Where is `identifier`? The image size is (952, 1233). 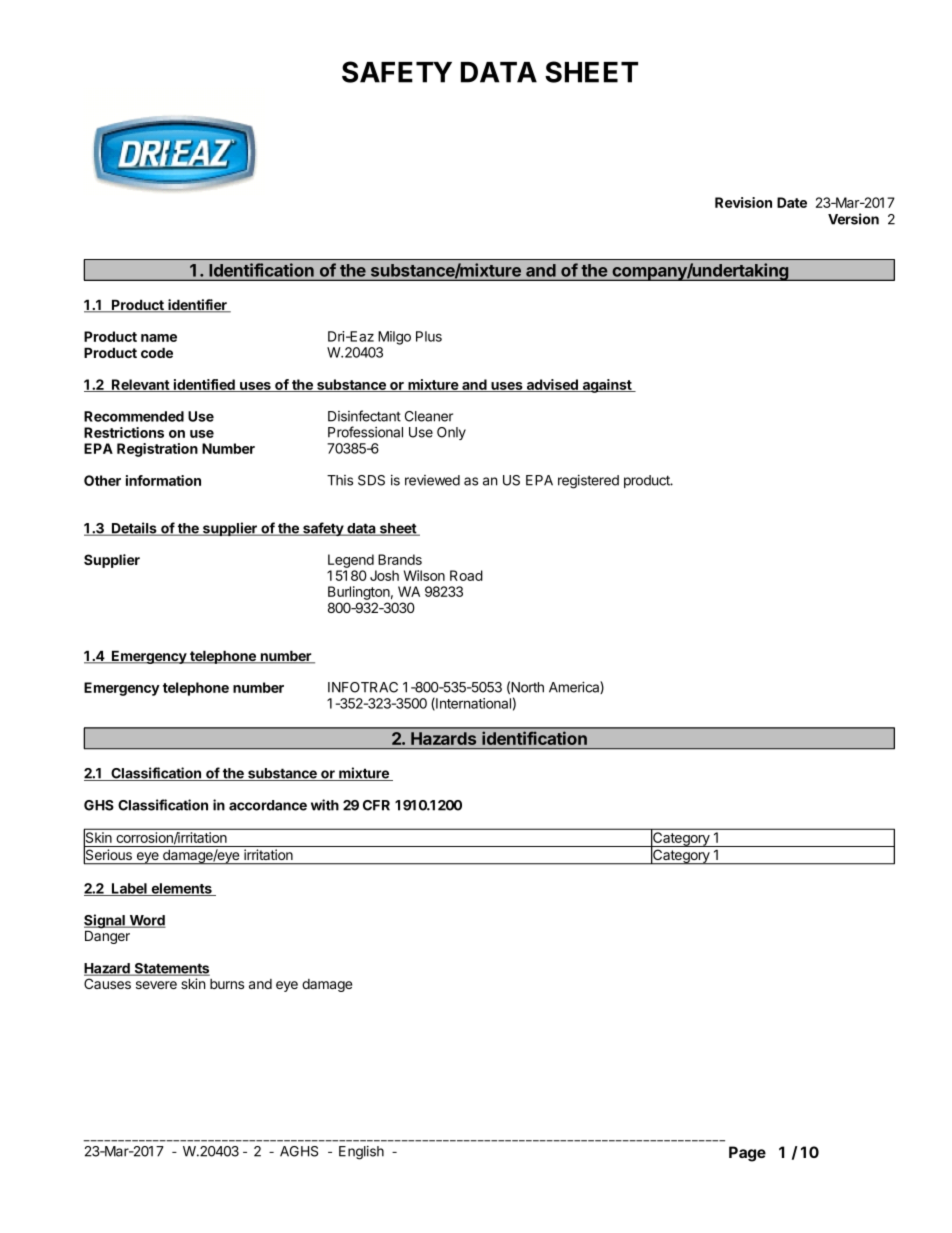 identifier is located at coordinates (197, 306).
